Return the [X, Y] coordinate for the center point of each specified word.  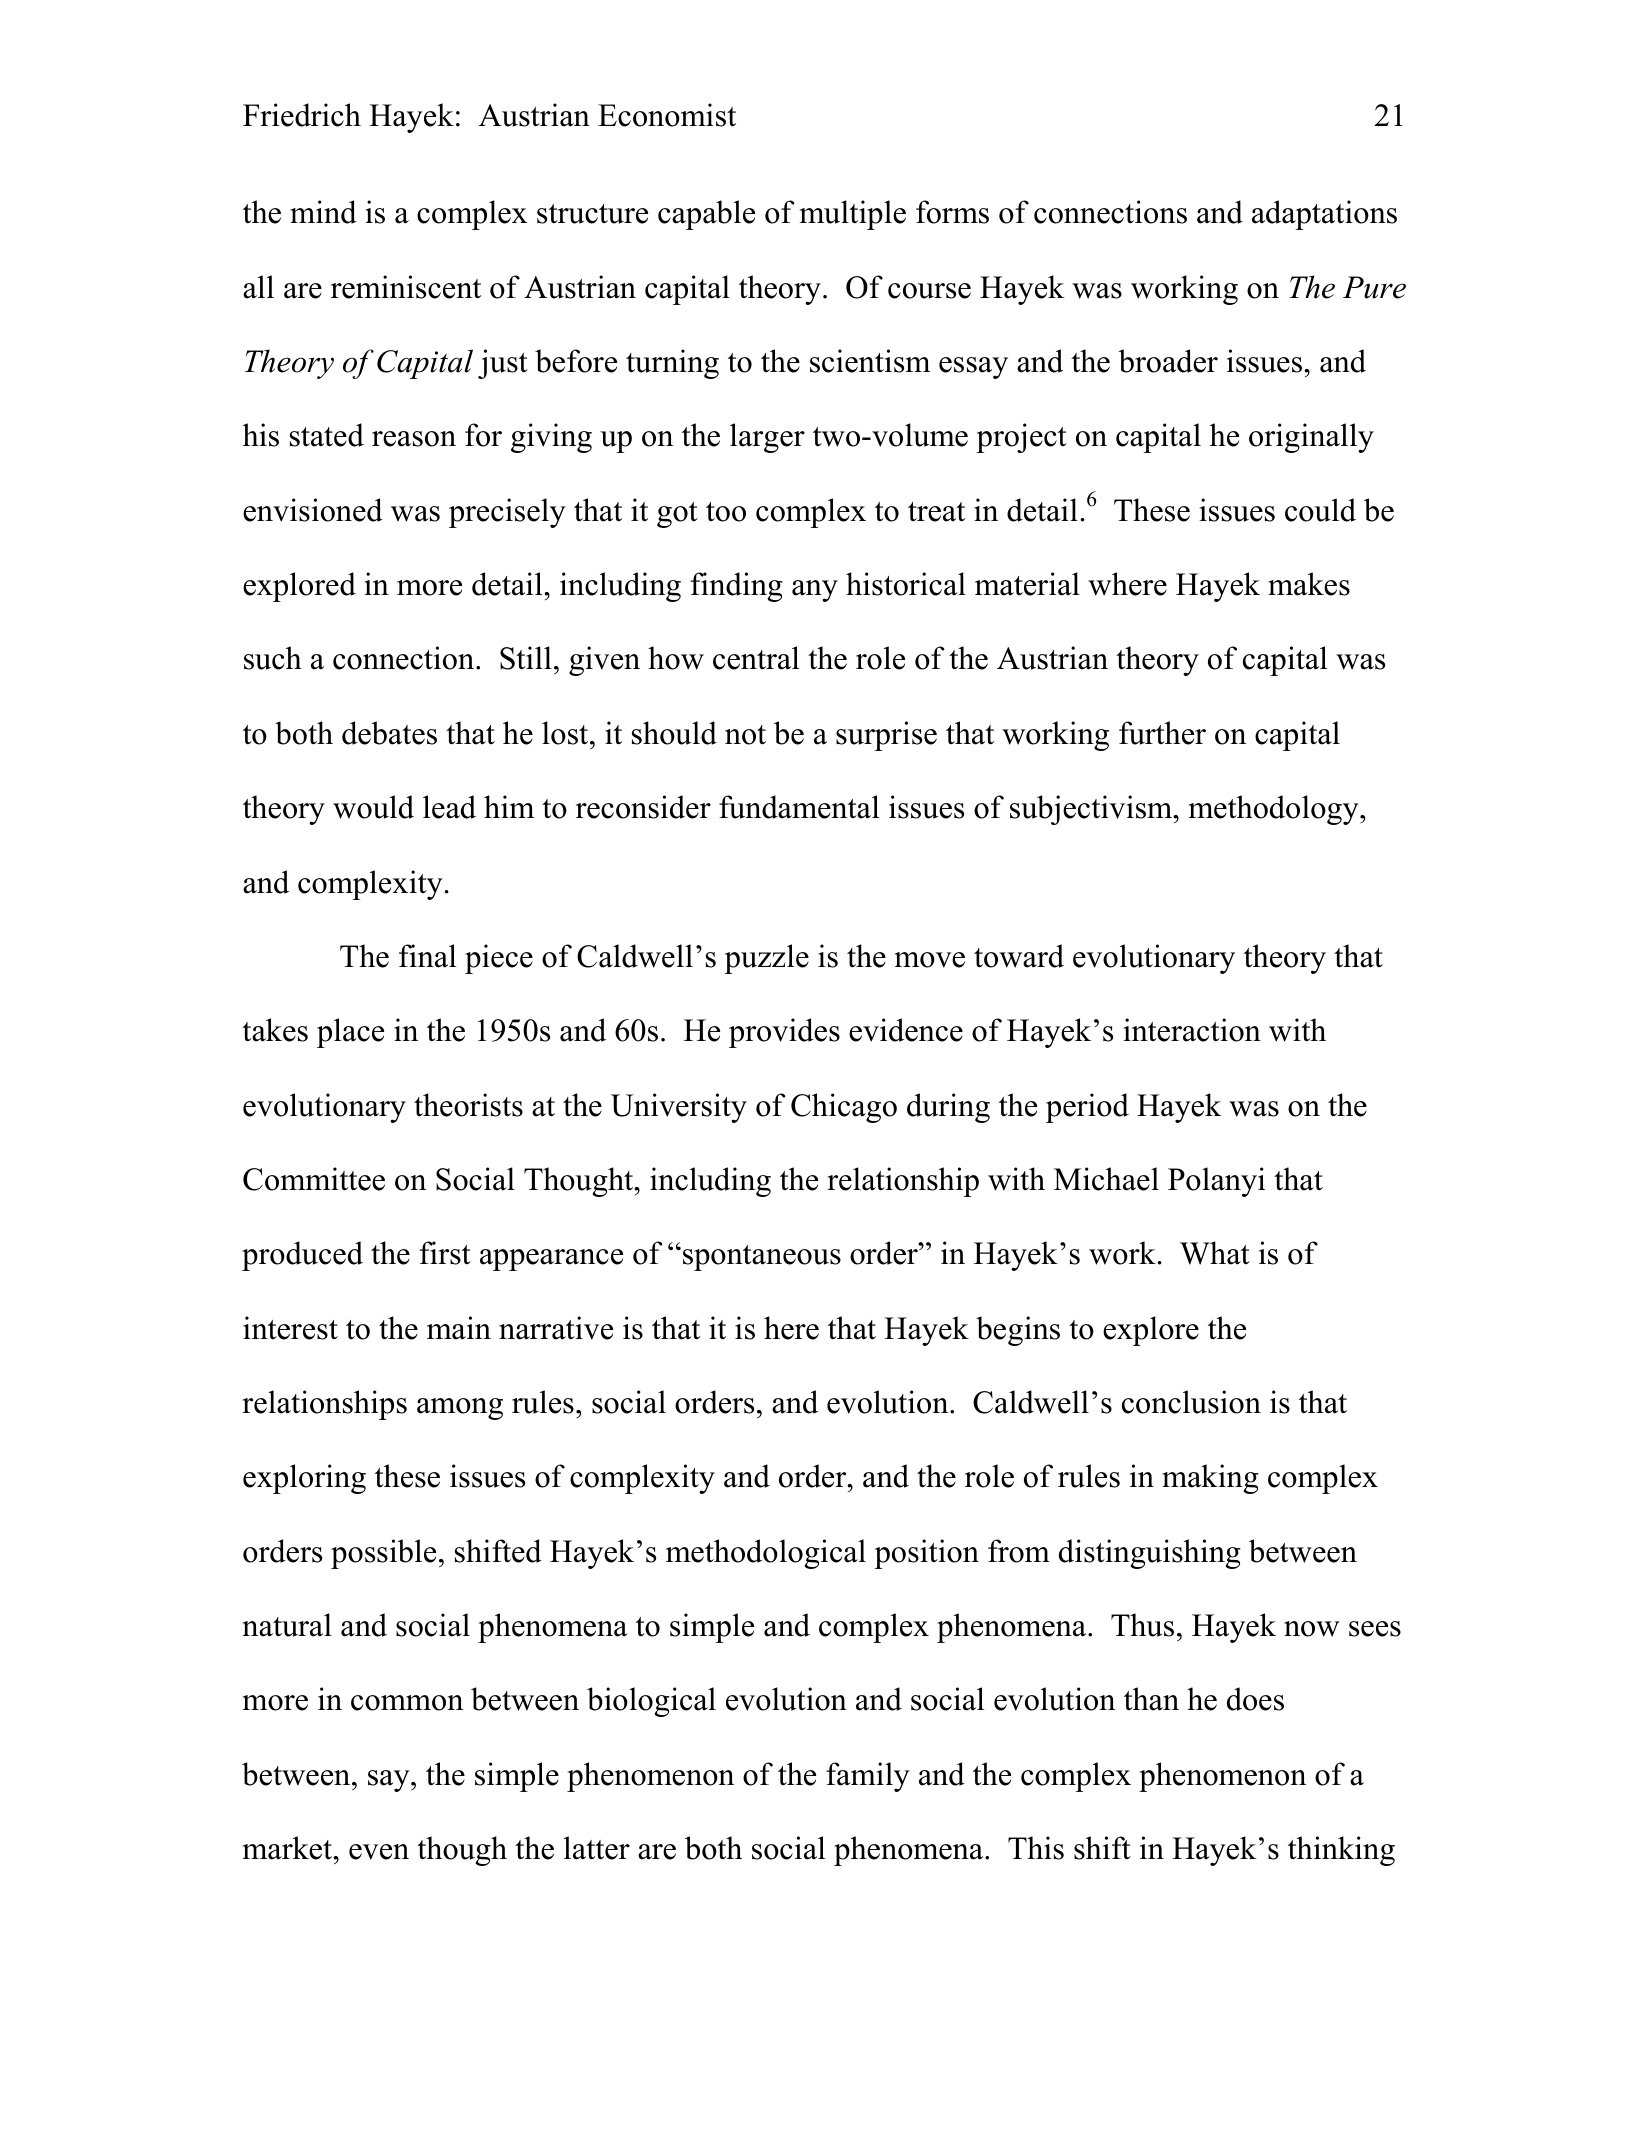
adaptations [1324, 215]
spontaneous [762, 1258]
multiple [853, 215]
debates [389, 733]
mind [323, 212]
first [445, 1253]
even [379, 1852]
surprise [886, 736]
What [1215, 1253]
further [1162, 733]
